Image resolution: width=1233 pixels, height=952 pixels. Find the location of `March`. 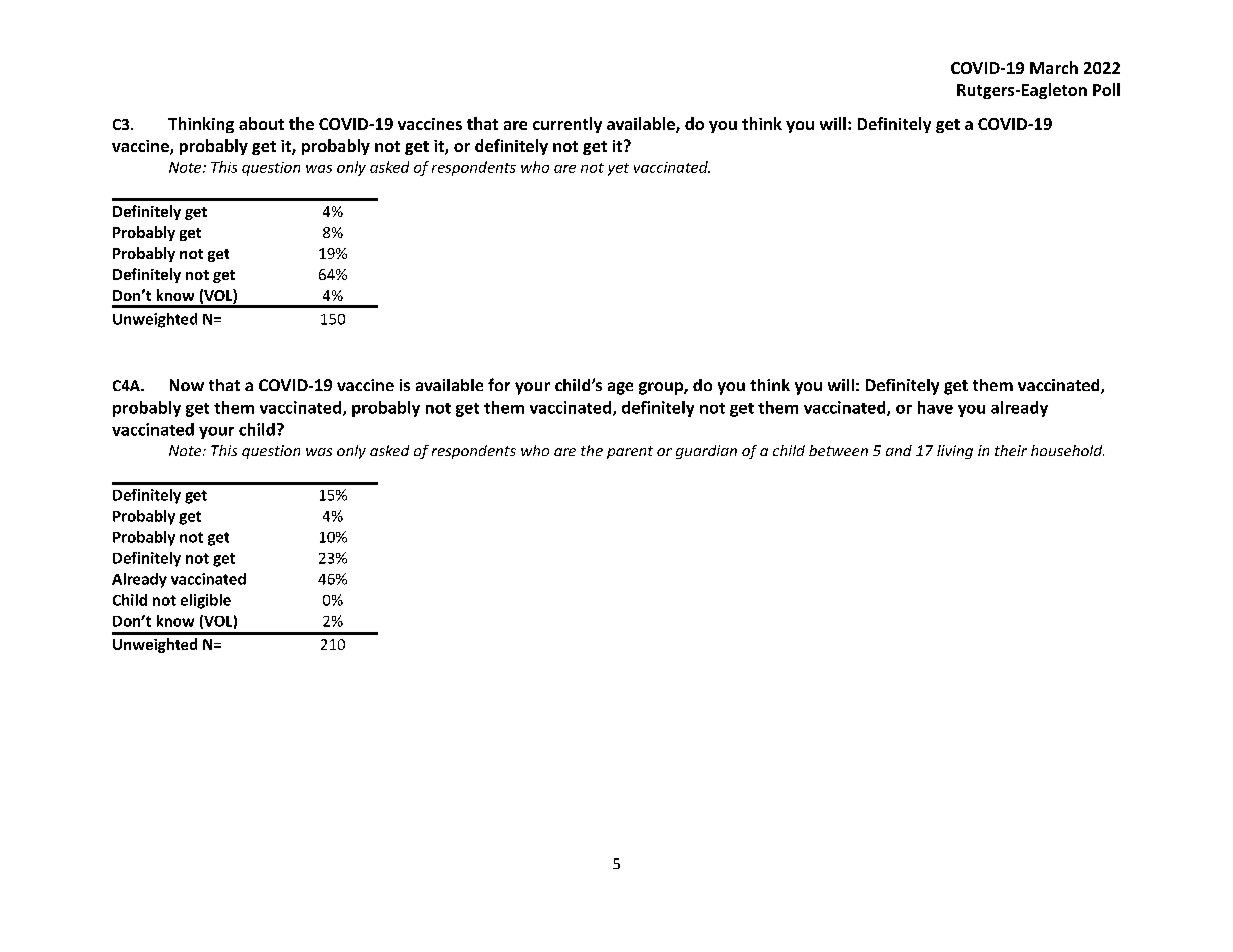

March is located at coordinates (1054, 67).
